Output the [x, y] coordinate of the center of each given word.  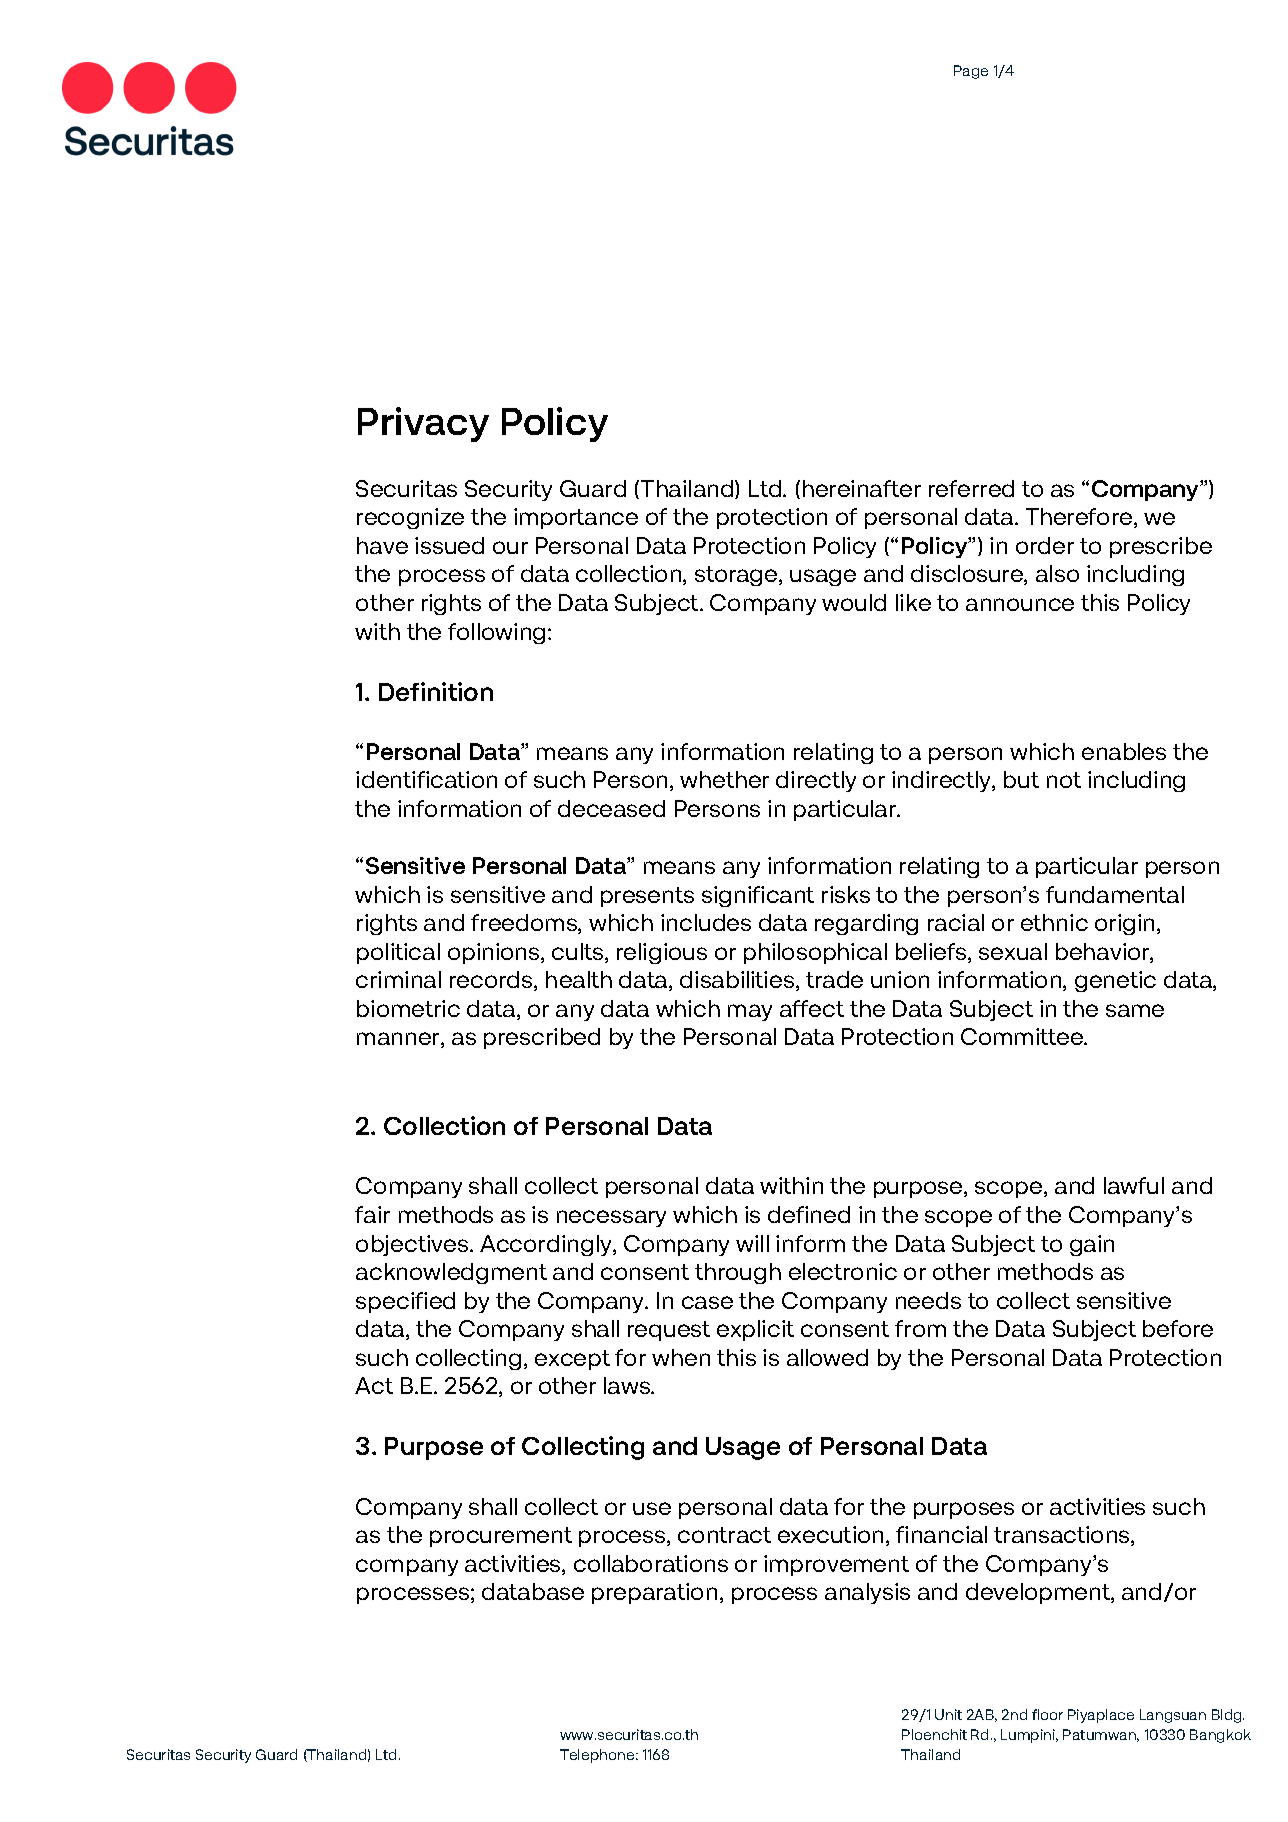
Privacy [423, 424]
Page [971, 72]
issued [449, 545]
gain [1092, 1245]
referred [971, 488]
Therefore [1080, 518]
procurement [501, 1537]
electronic [843, 1271]
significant [758, 896]
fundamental [1115, 894]
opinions [495, 953]
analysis [867, 1593]
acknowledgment [451, 1273]
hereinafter [862, 488]
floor [1047, 1714]
